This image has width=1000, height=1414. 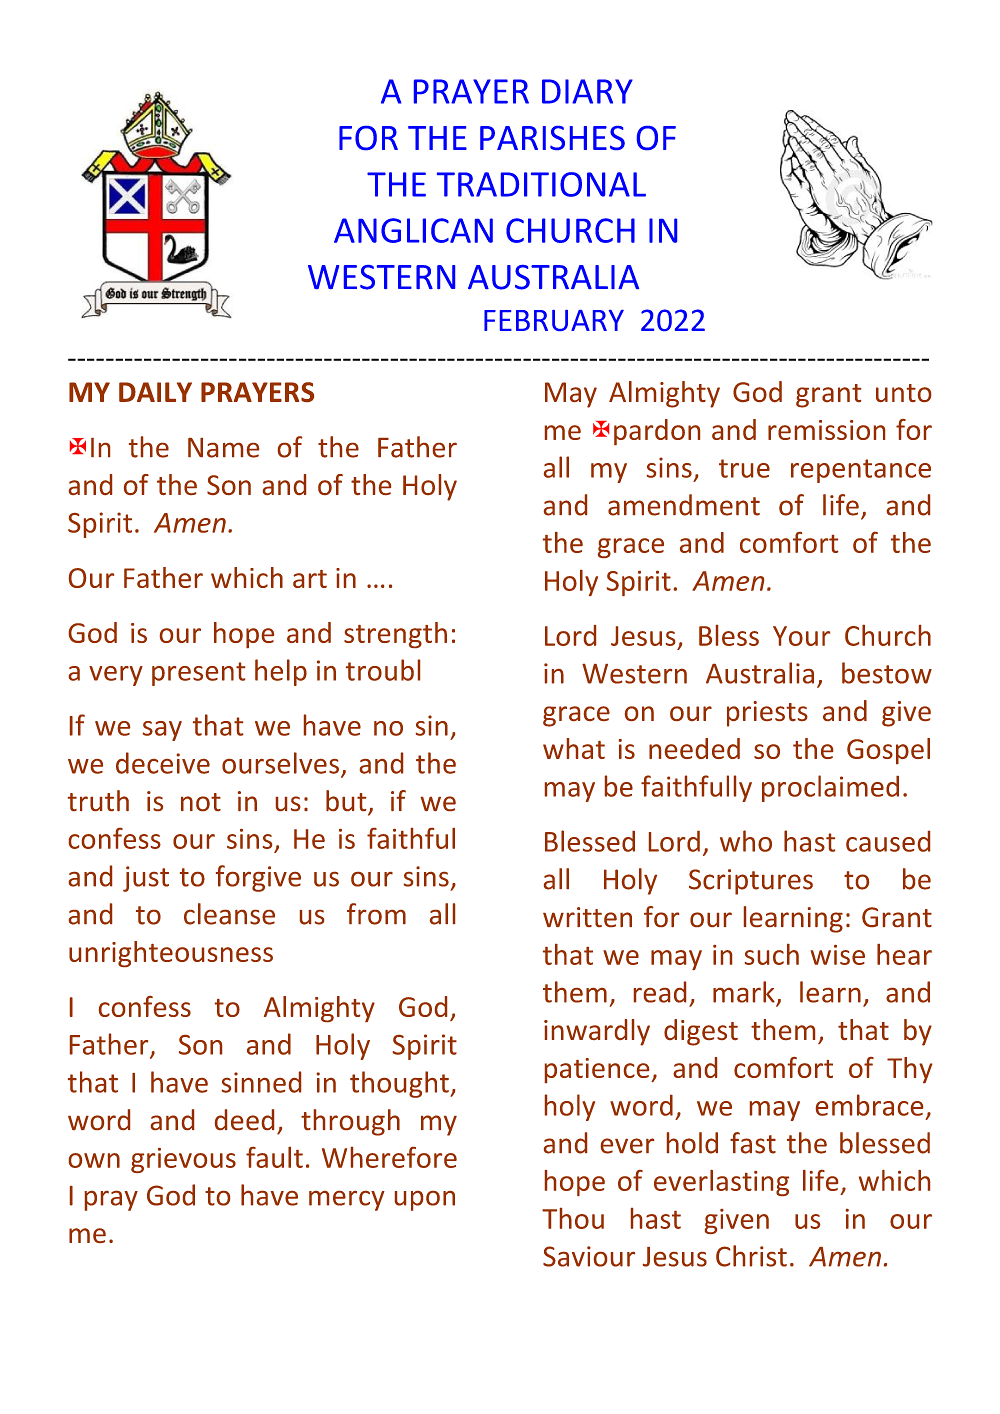 What do you see at coordinates (597, 1032) in the image?
I see `inwardly` at bounding box center [597, 1032].
